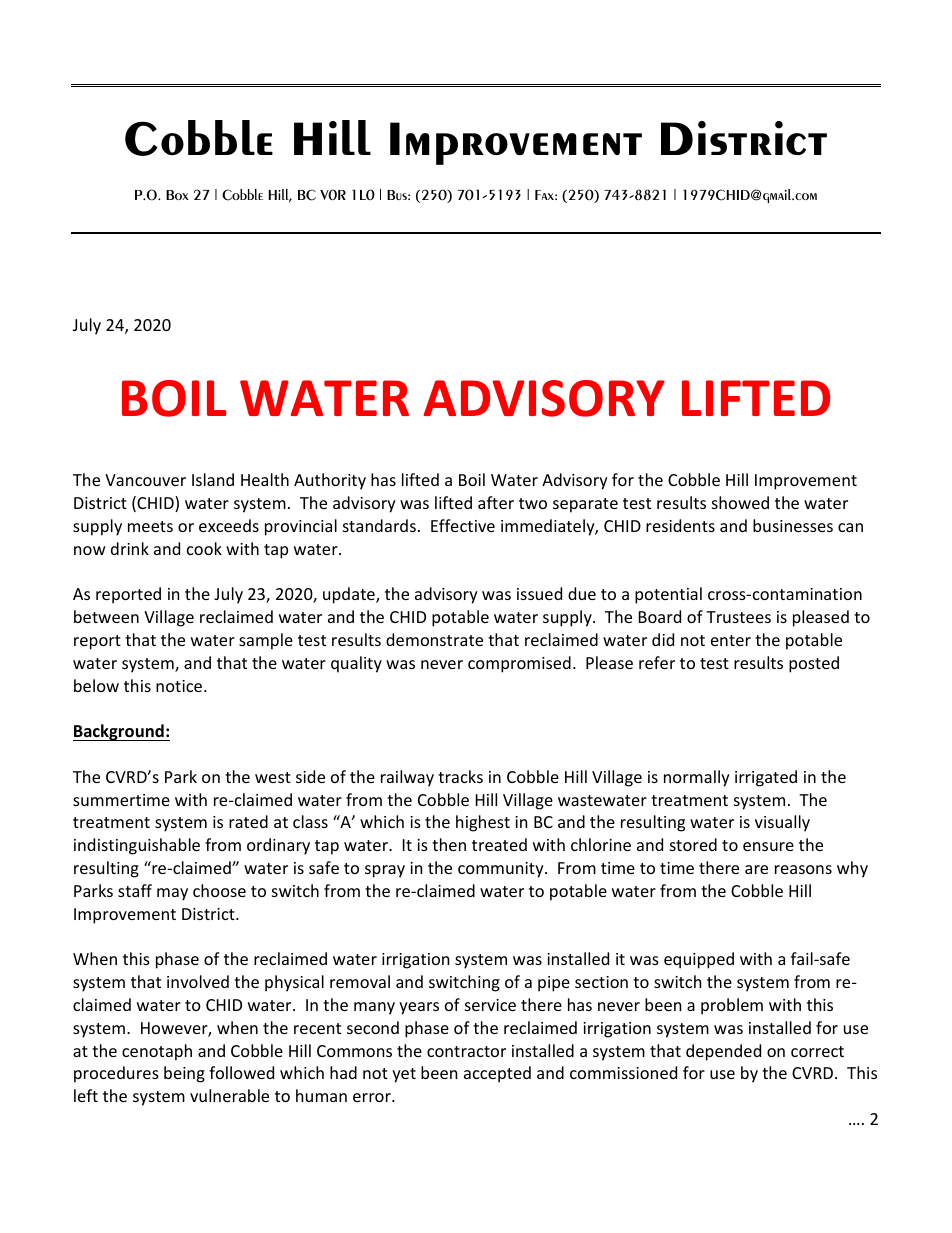 The height and width of the page is (1233, 952). Describe the element at coordinates (184, 1074) in the page. I see `being` at that location.
